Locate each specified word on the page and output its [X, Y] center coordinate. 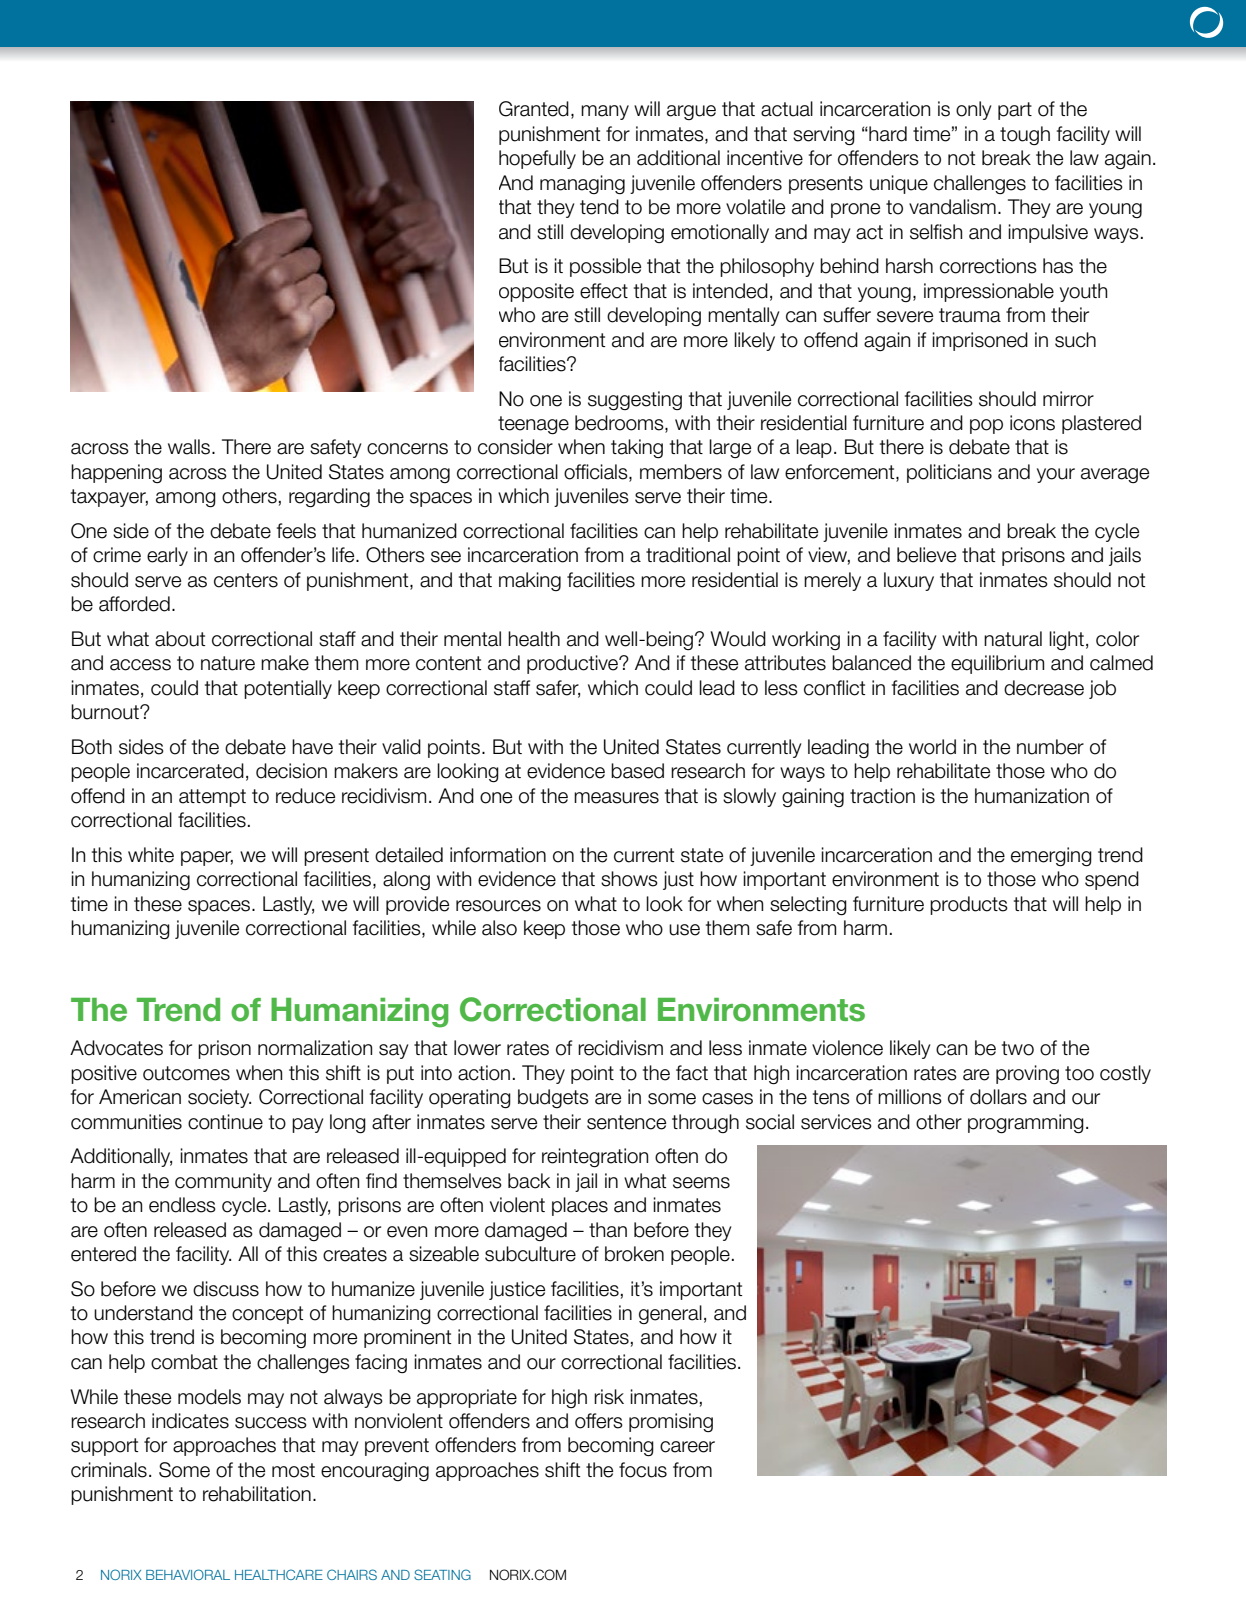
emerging [1051, 857]
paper [207, 858]
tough [1025, 135]
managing [582, 184]
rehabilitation [257, 1494]
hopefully [537, 159]
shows [629, 879]
